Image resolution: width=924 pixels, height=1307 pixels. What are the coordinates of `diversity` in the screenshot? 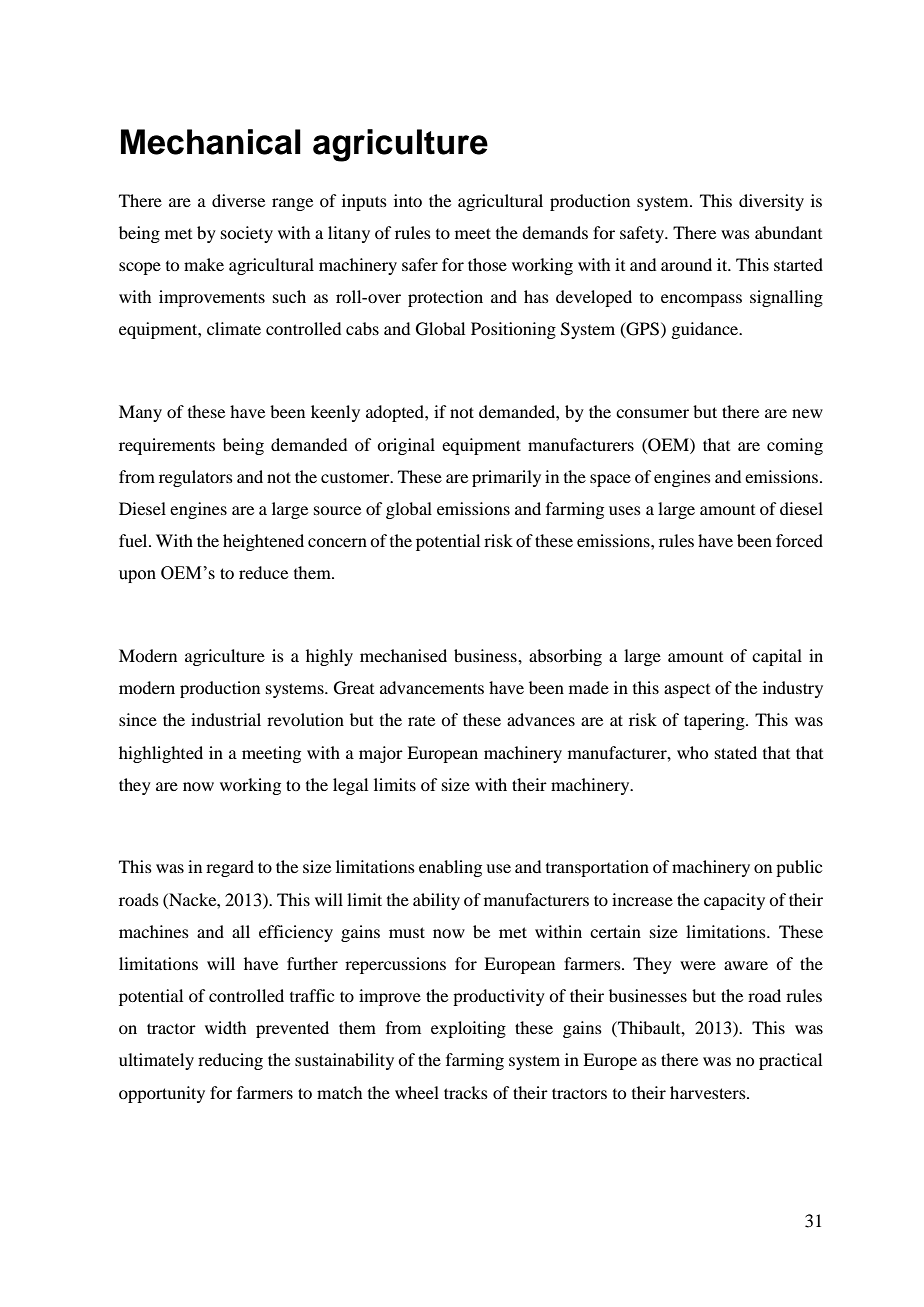 It's located at (771, 202).
